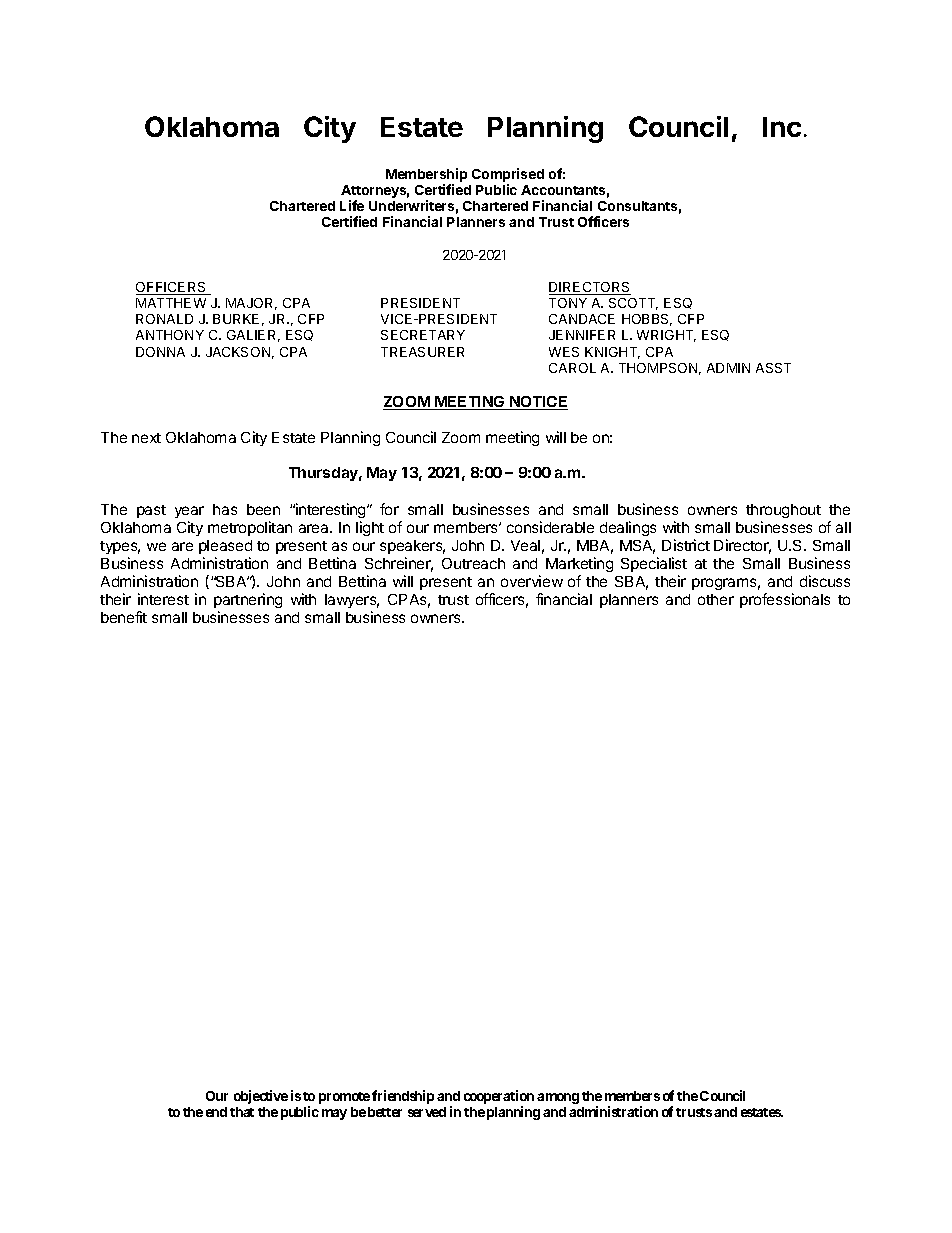 This document has height=1233, width=952. What do you see at coordinates (242, 1112) in the document?
I see `that` at bounding box center [242, 1112].
